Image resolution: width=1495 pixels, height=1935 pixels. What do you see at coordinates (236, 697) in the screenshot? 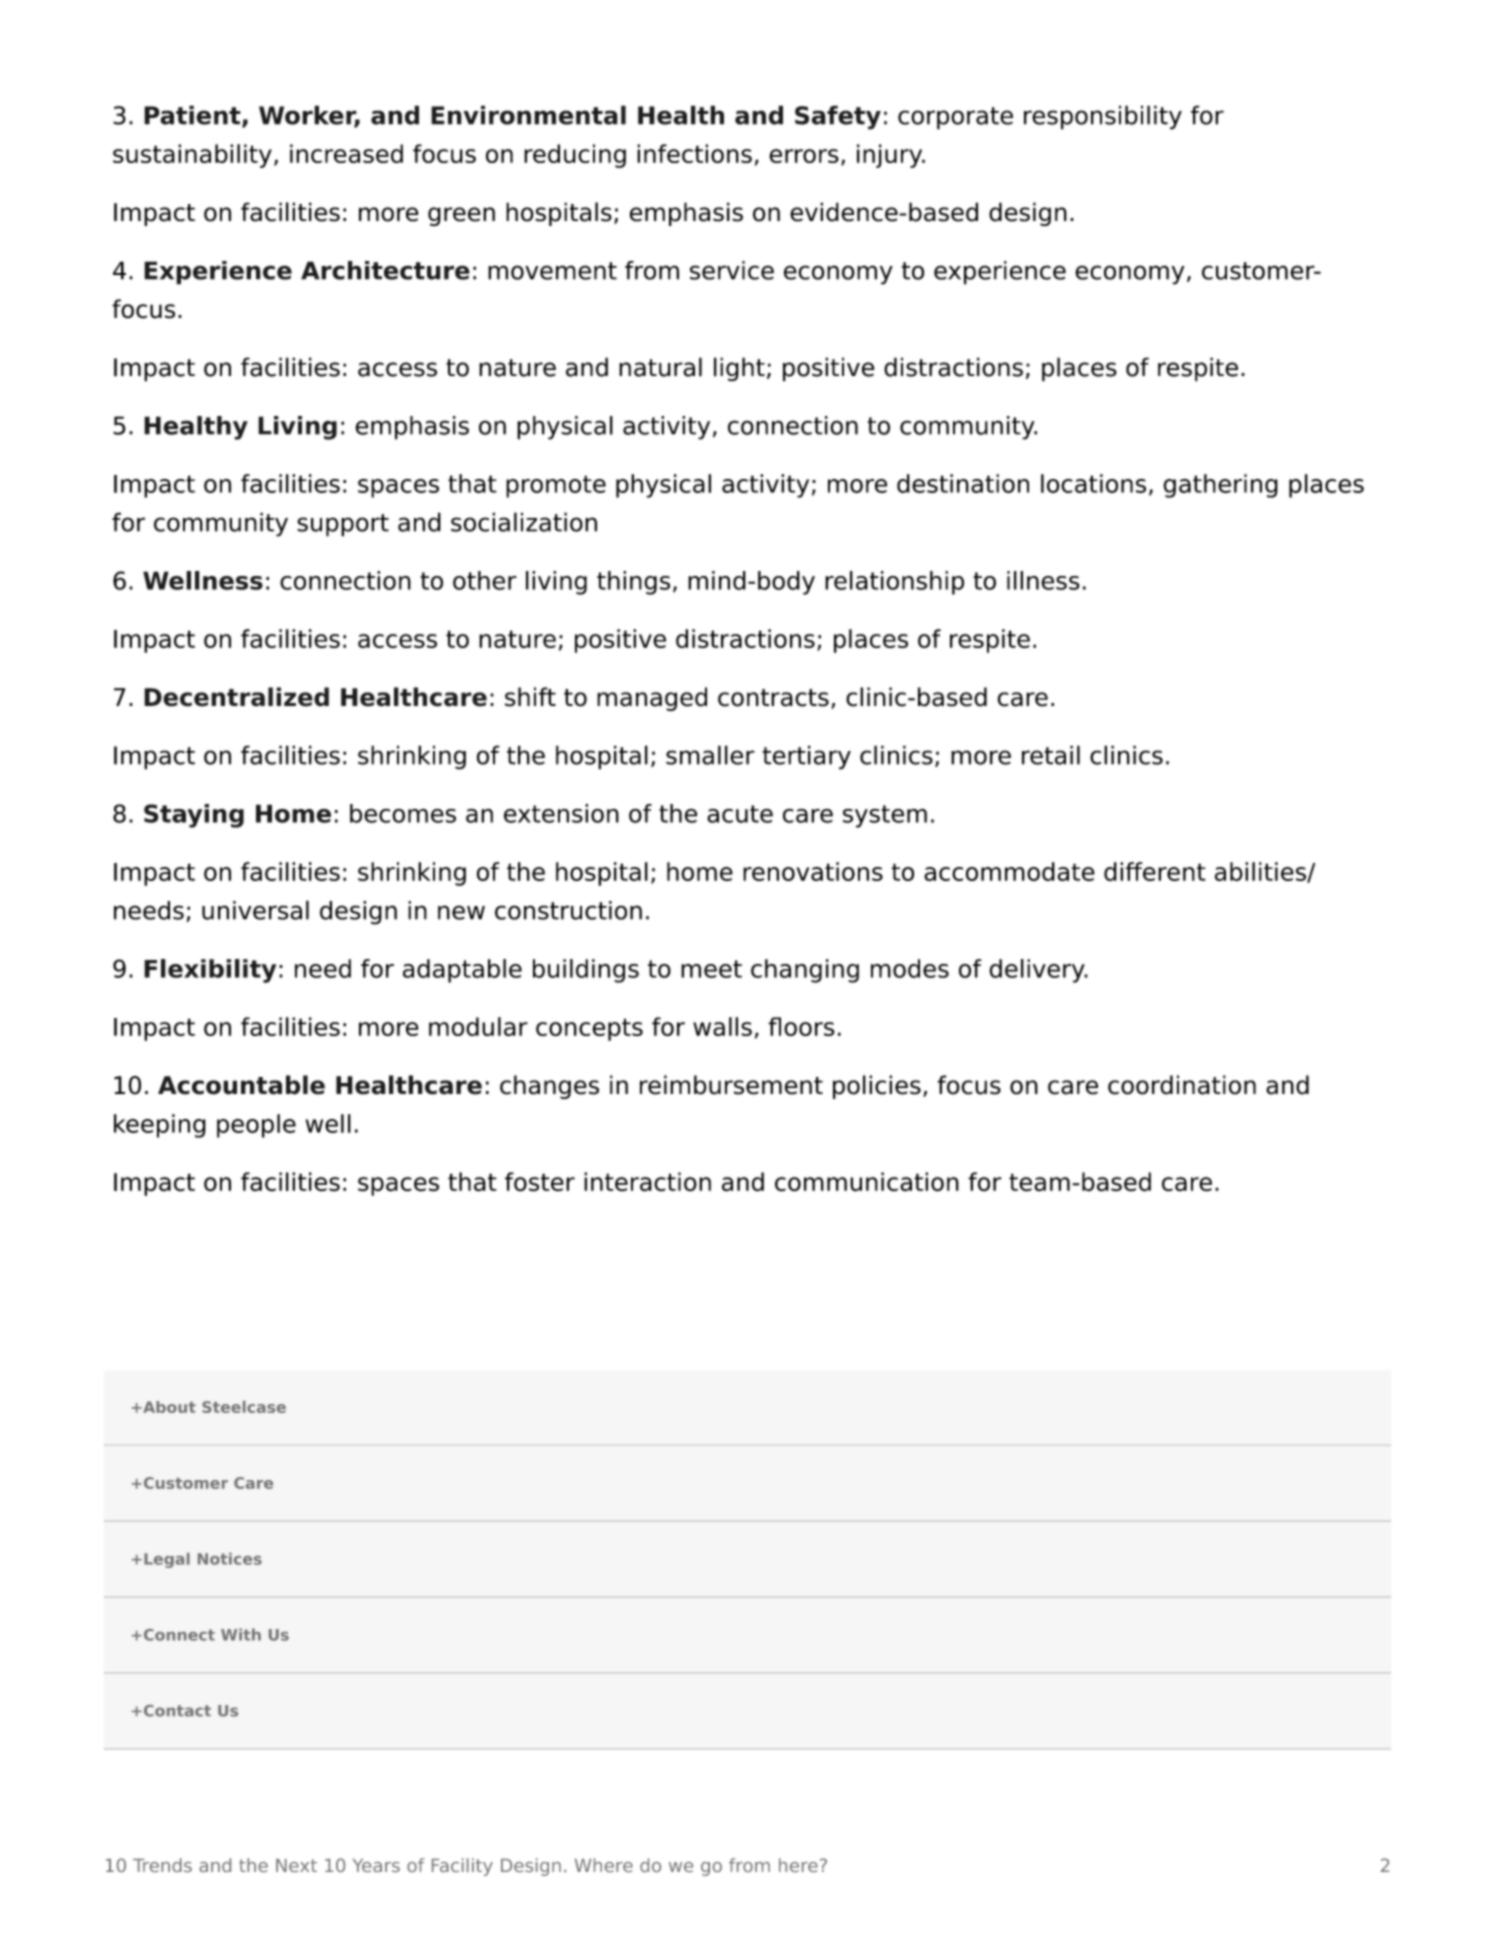
I see `Decentralized` at bounding box center [236, 697].
